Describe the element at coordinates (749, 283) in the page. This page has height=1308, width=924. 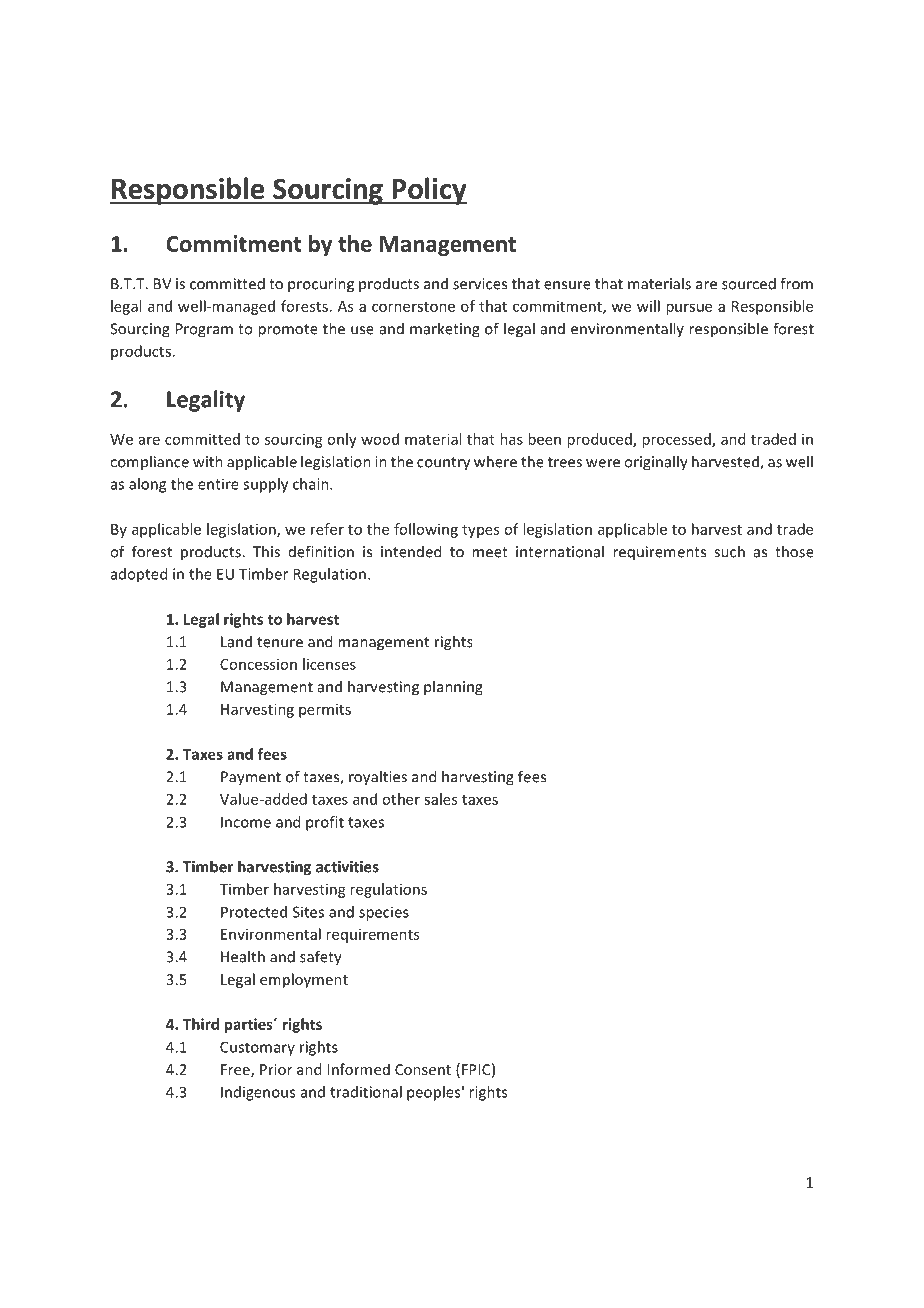
I see `sourced` at that location.
